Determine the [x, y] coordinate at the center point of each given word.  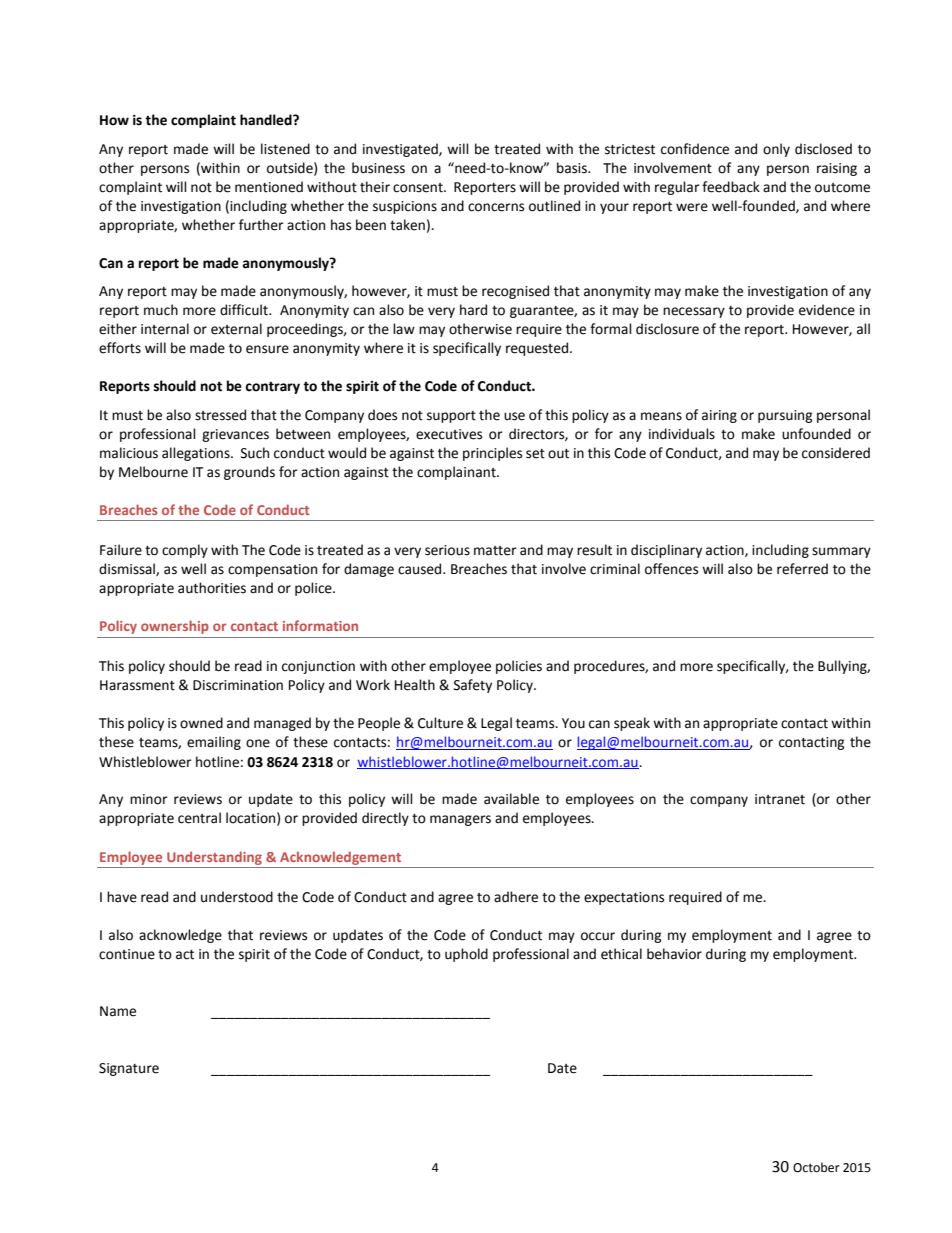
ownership [175, 627]
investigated [401, 150]
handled [267, 120]
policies [519, 667]
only [776, 150]
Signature [129, 1069]
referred [802, 569]
